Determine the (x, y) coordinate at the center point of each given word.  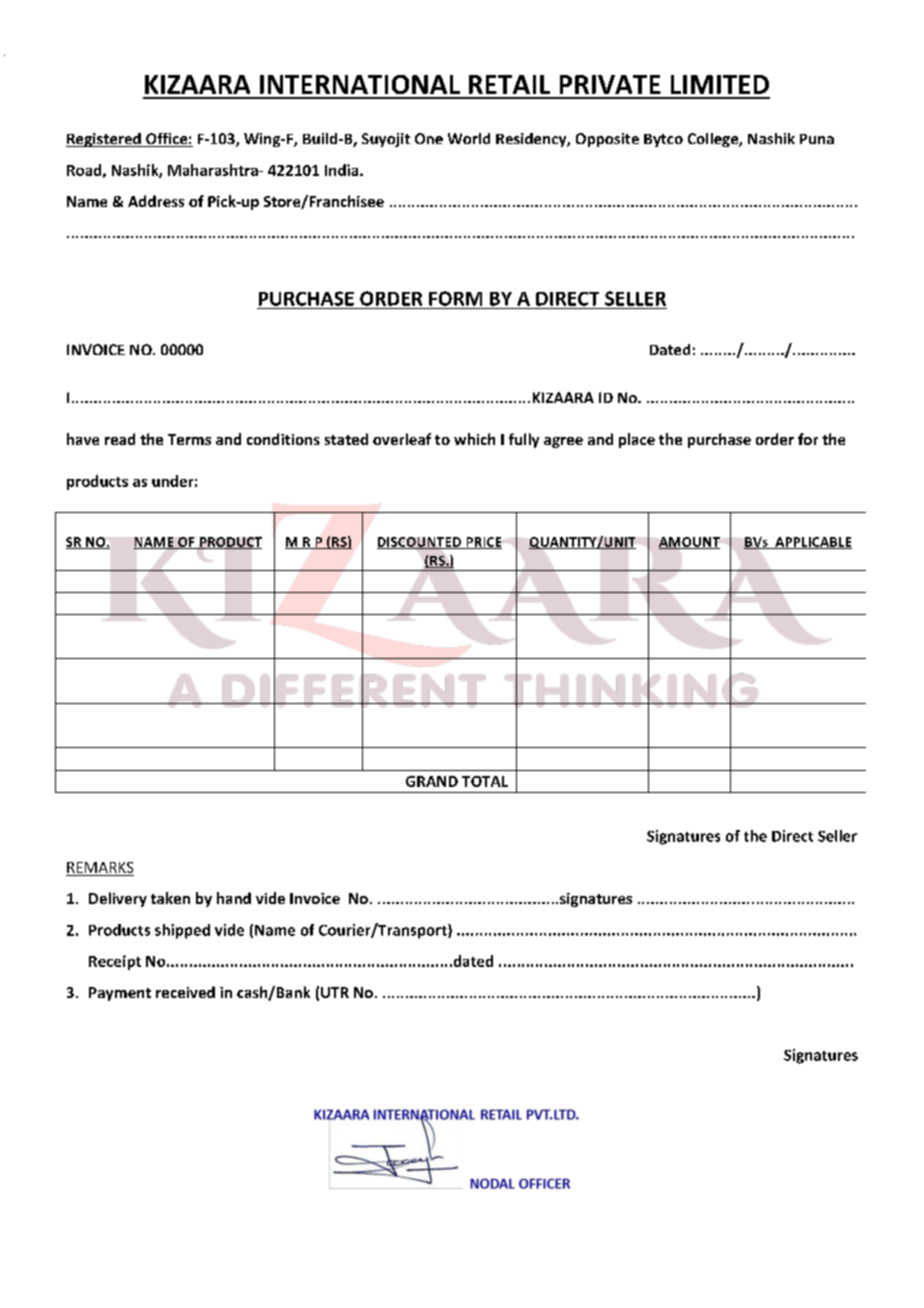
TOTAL (485, 781)
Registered (104, 140)
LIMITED (720, 84)
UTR (335, 992)
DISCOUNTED (420, 543)
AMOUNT (690, 543)
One (429, 138)
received (185, 992)
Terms (189, 439)
